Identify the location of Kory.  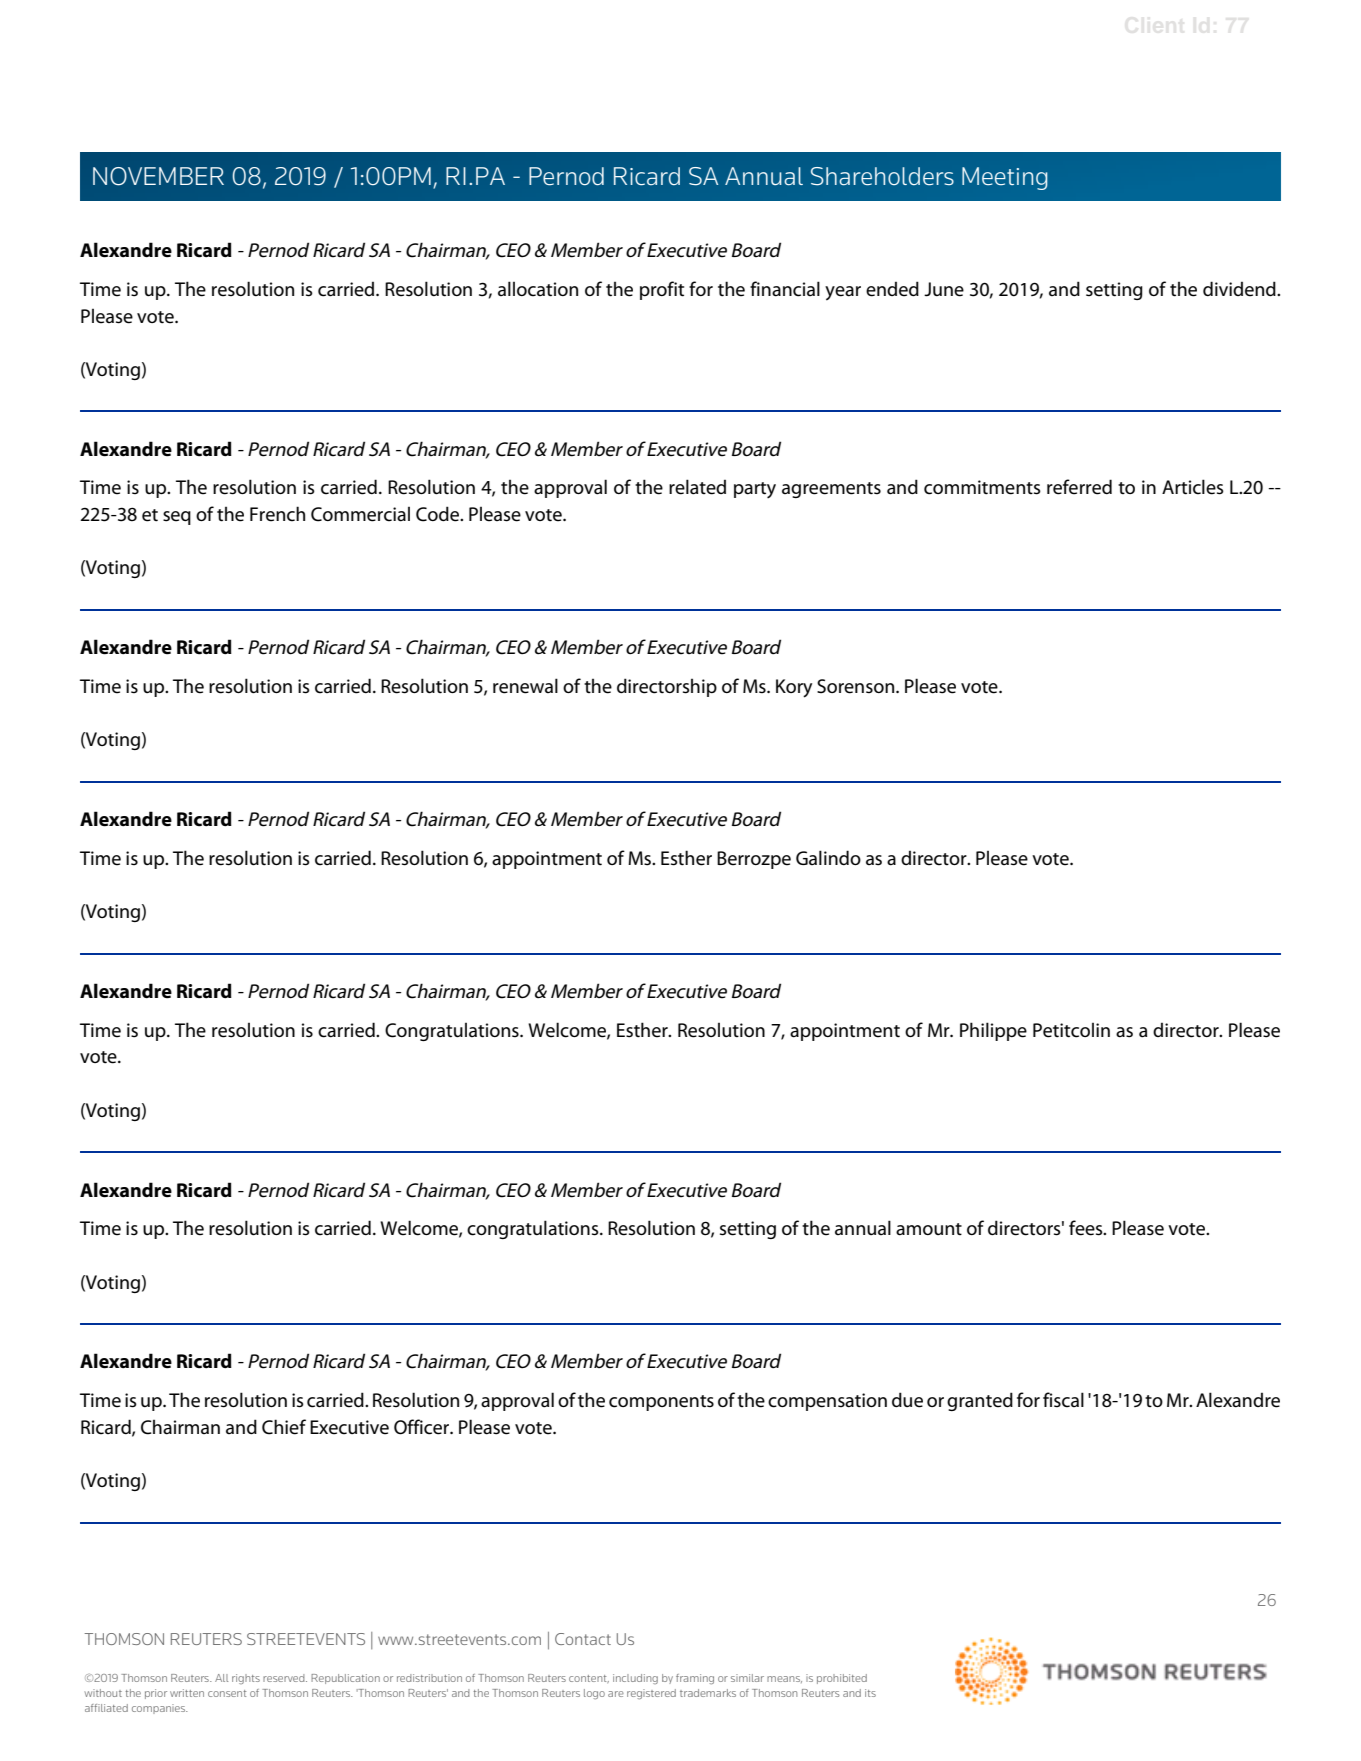
(794, 688).
